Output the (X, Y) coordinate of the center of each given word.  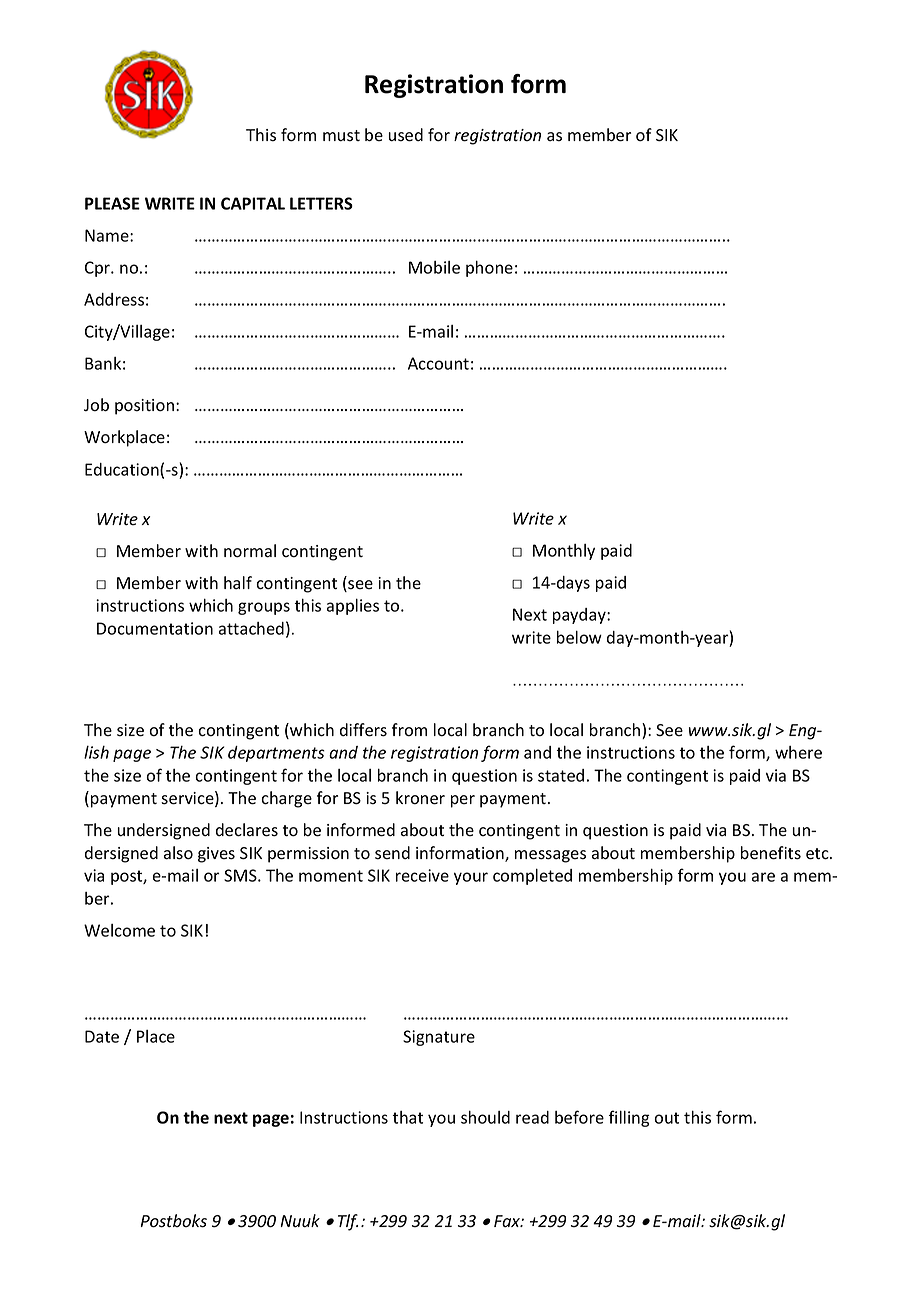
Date (102, 1036)
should (485, 1117)
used (405, 135)
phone (489, 268)
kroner (420, 798)
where (798, 752)
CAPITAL (253, 203)
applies (353, 606)
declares (247, 830)
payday (580, 616)
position (144, 407)
